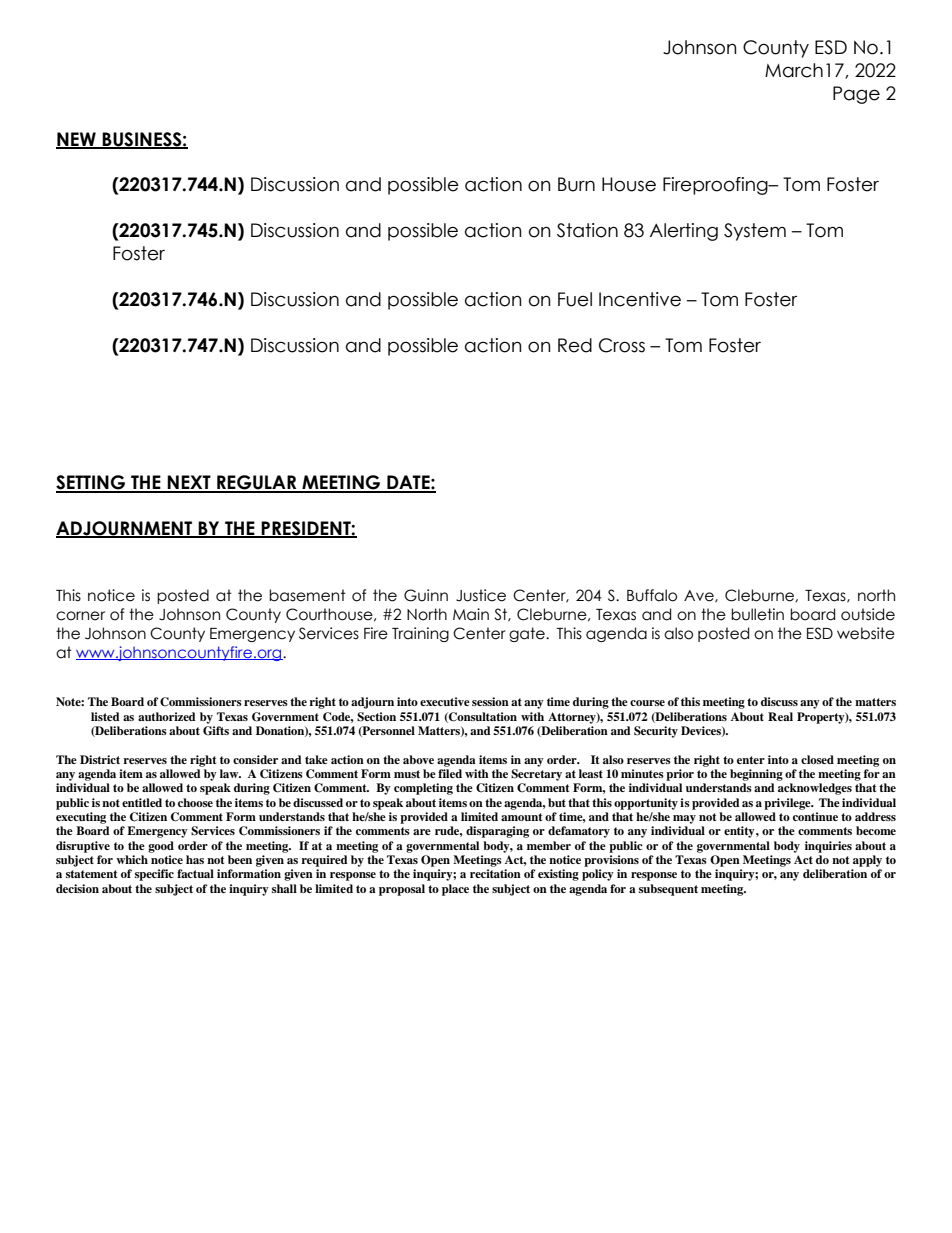  What do you see at coordinates (77, 140) in the screenshot?
I see `NEW` at bounding box center [77, 140].
